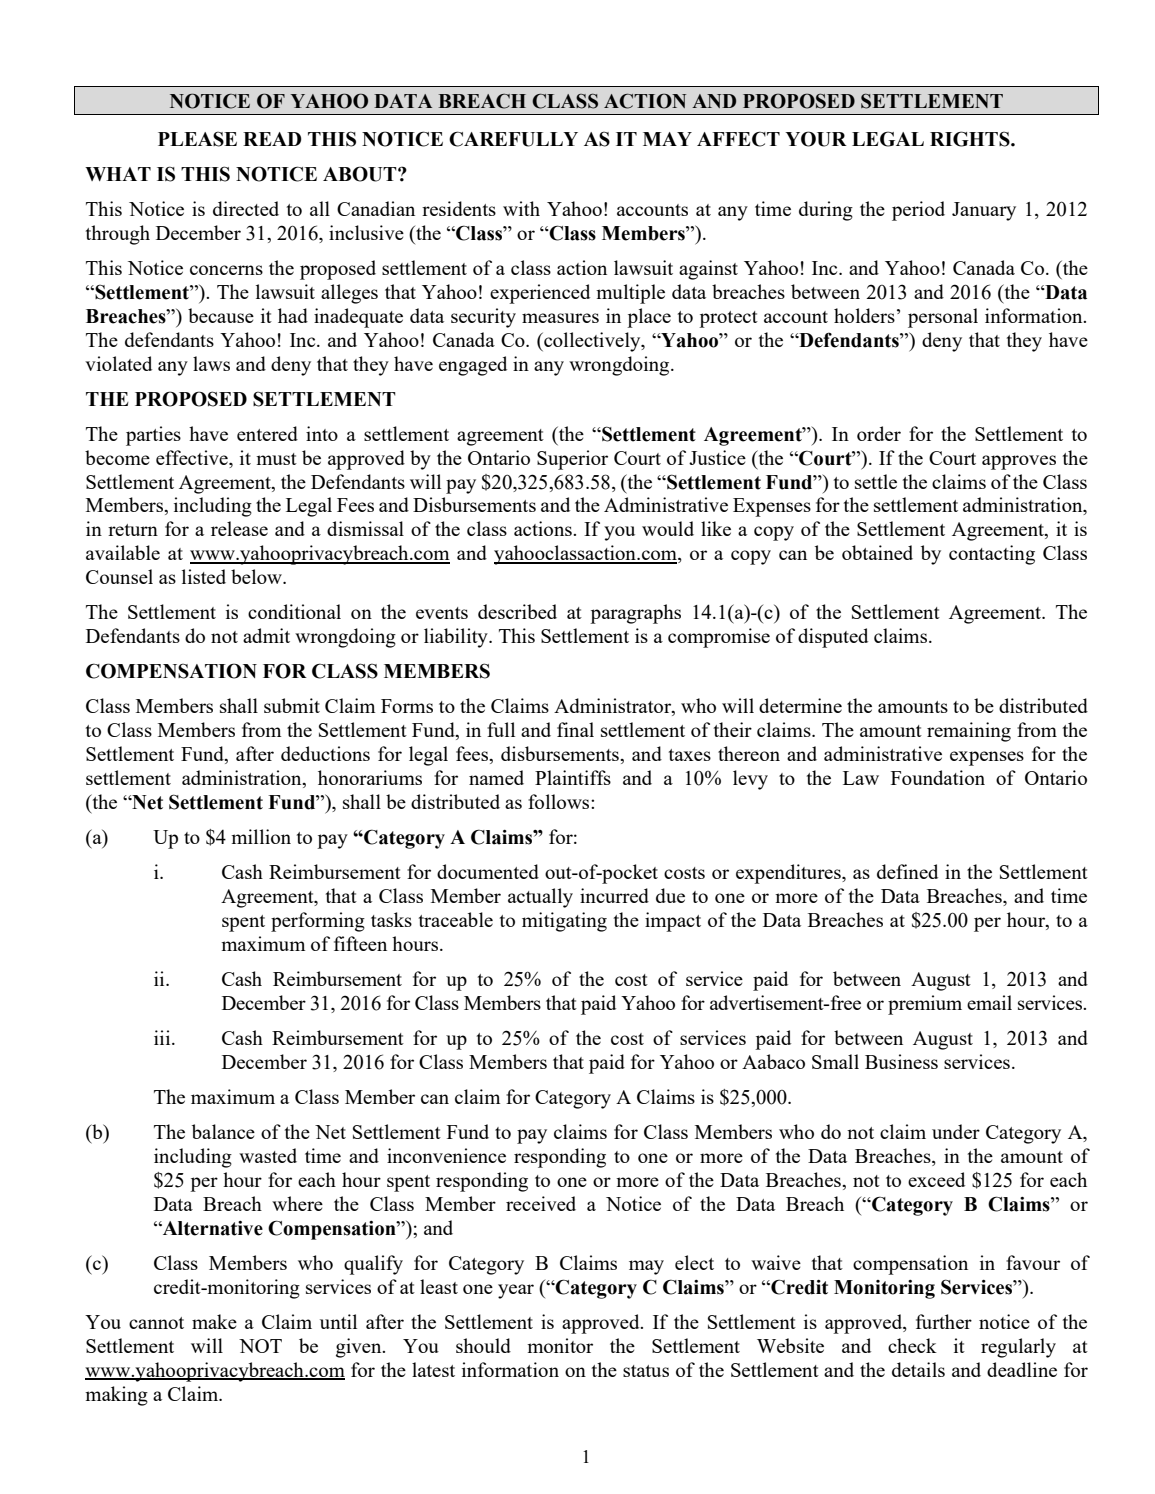  I want to click on directed, so click(246, 208).
